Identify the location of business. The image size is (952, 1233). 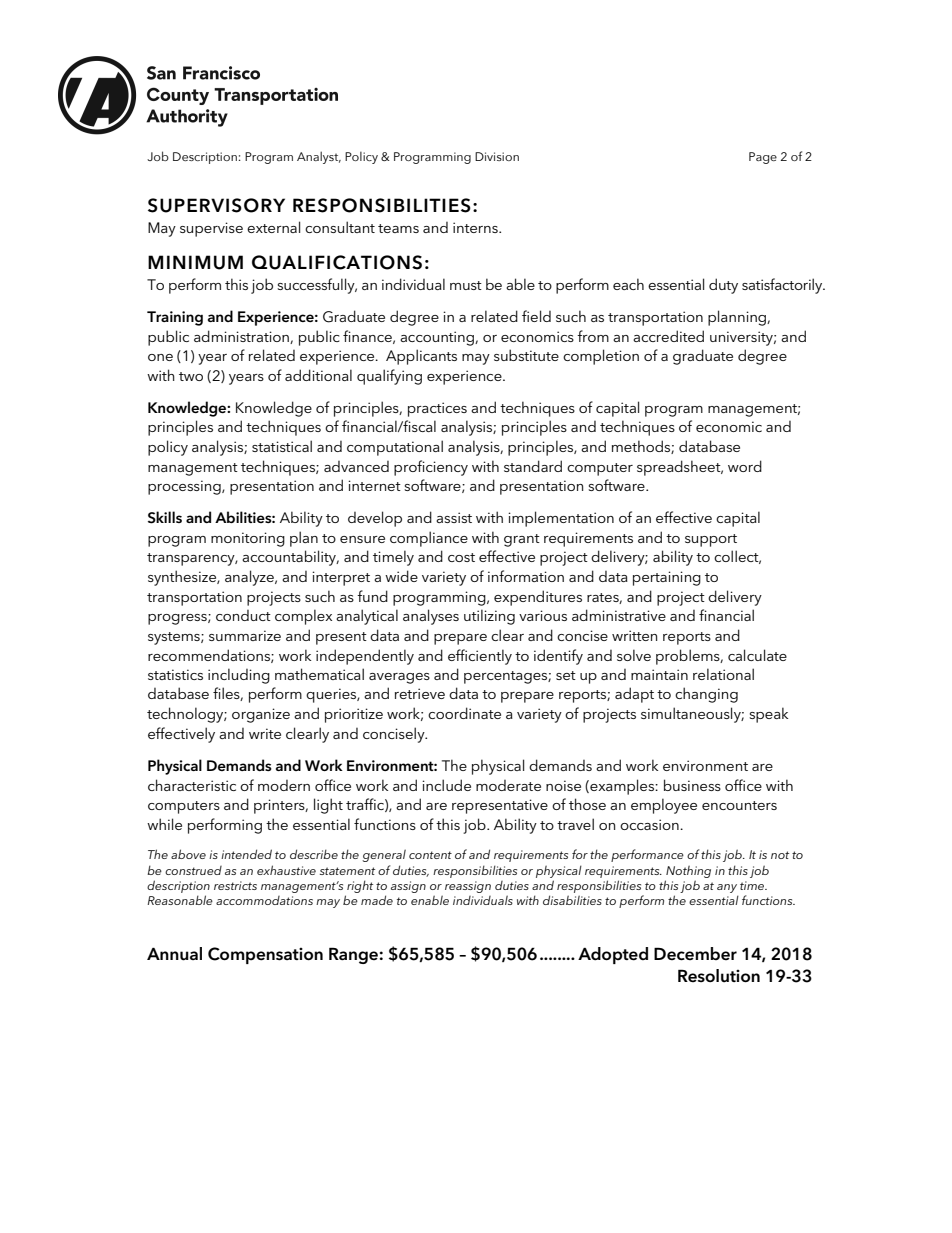
(692, 785).
